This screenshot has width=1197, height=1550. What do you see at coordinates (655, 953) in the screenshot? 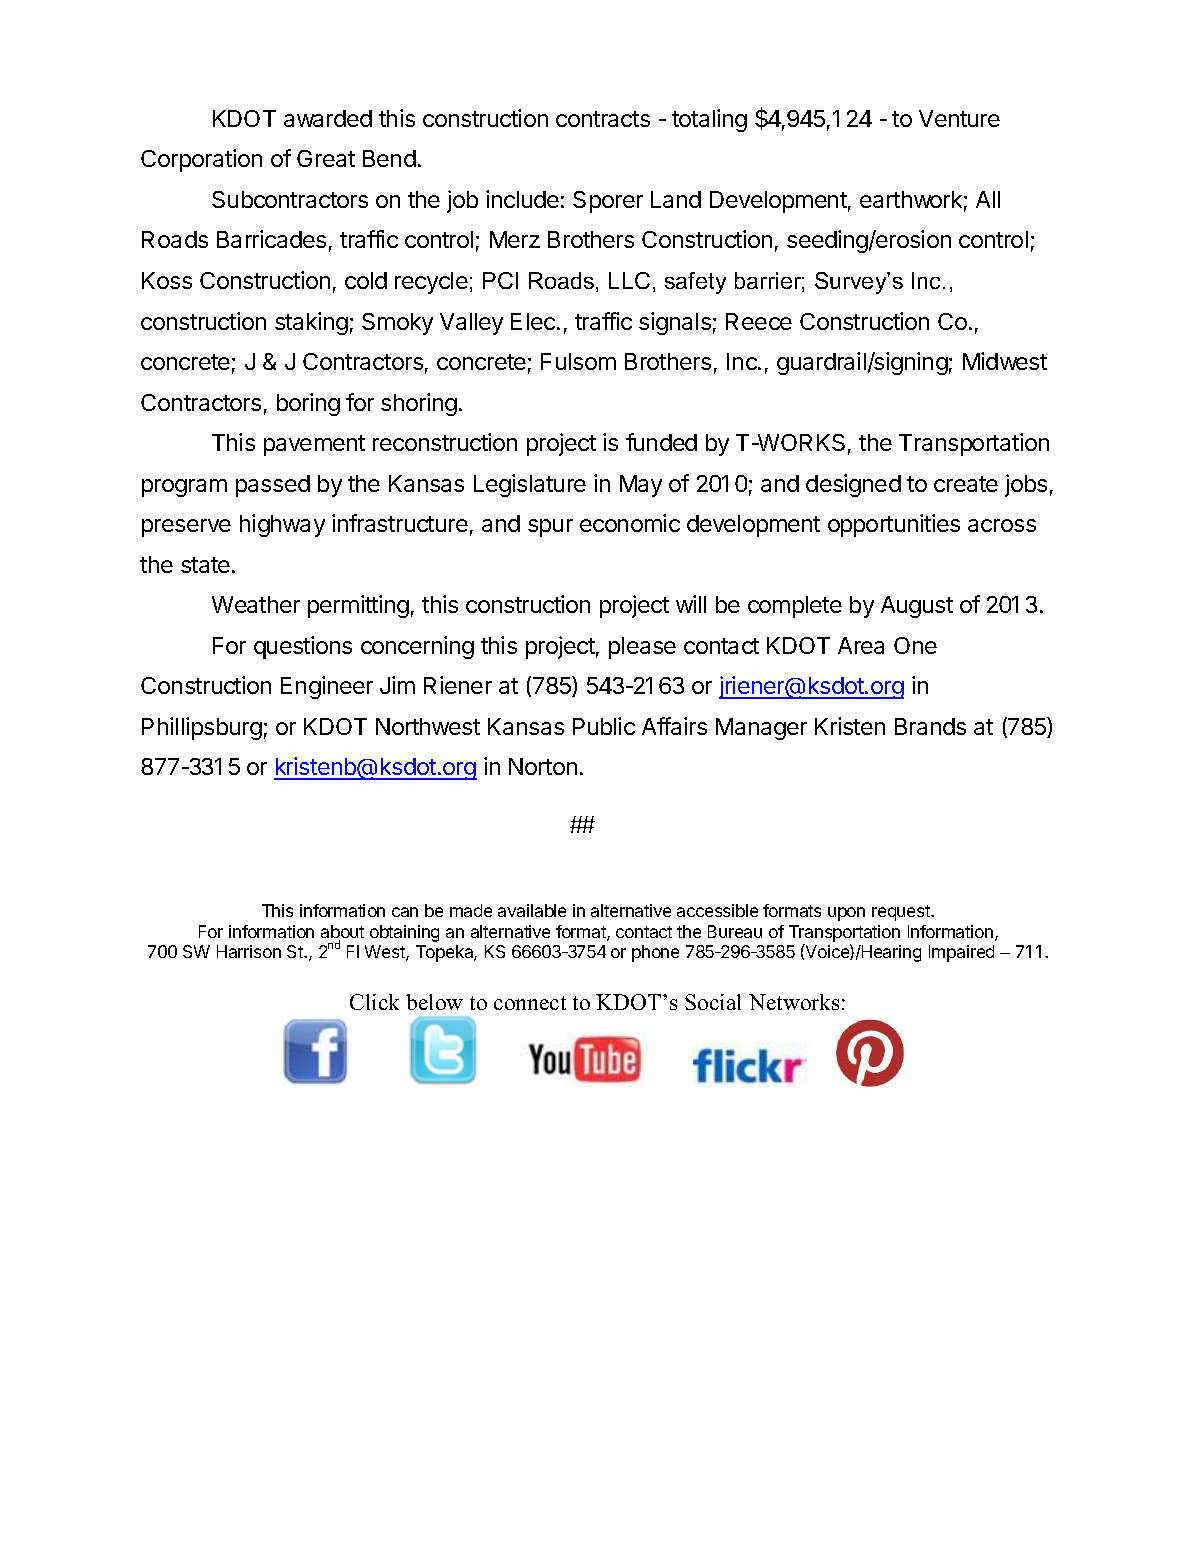
I see `phone` at bounding box center [655, 953].
